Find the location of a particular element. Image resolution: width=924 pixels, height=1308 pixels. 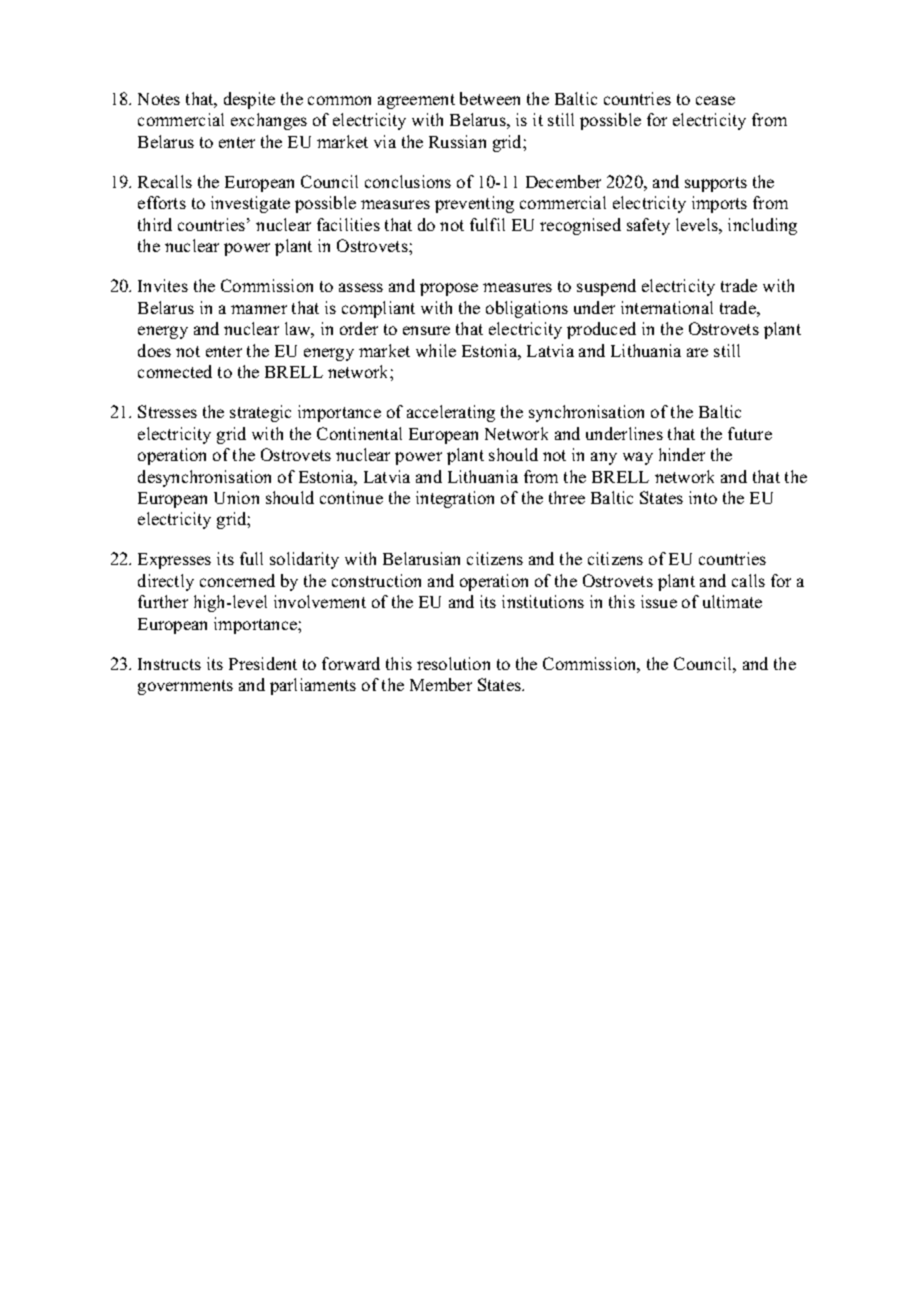

despite is located at coordinates (249, 100).
